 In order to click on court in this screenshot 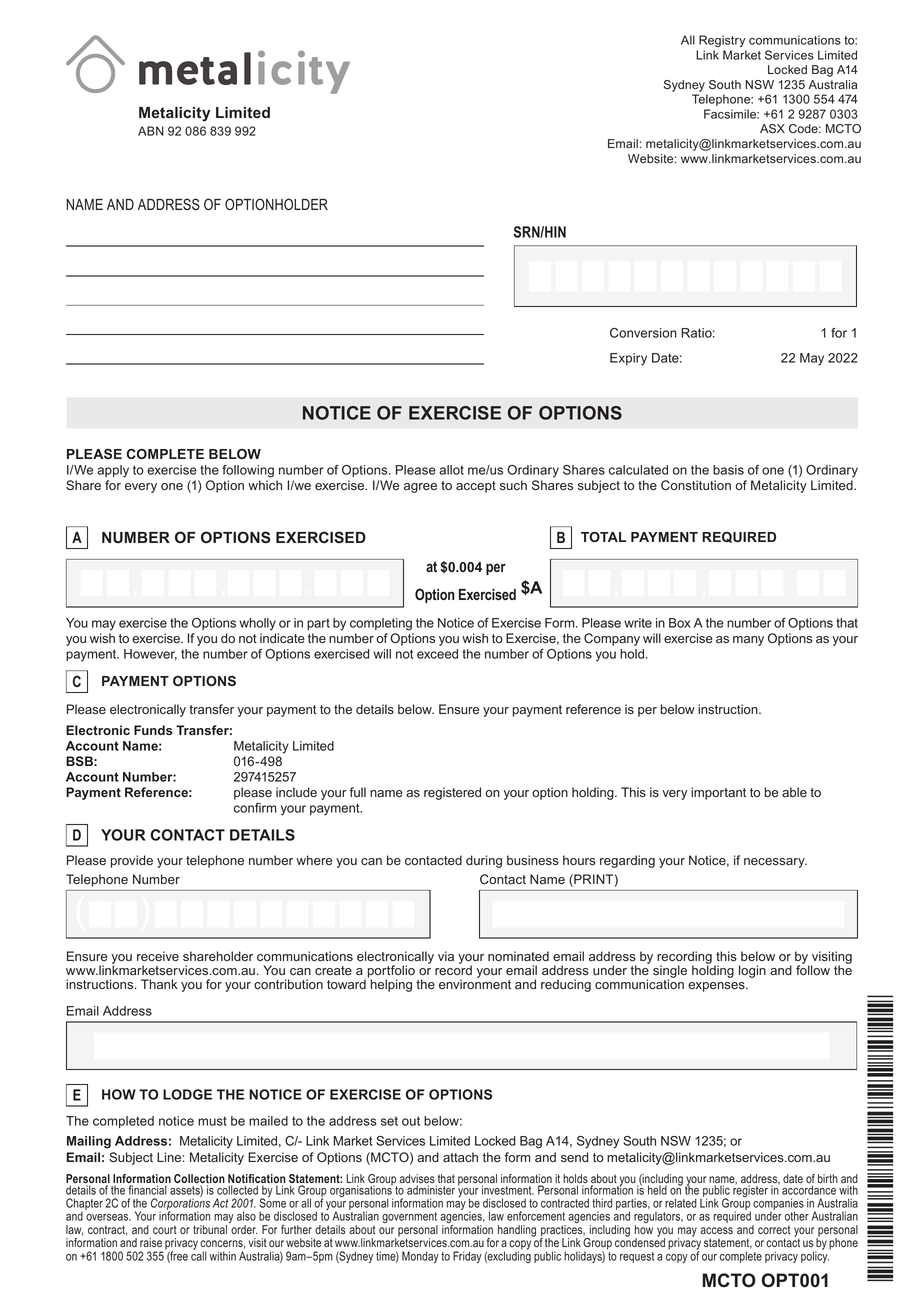, I will do `click(165, 1229)`.
